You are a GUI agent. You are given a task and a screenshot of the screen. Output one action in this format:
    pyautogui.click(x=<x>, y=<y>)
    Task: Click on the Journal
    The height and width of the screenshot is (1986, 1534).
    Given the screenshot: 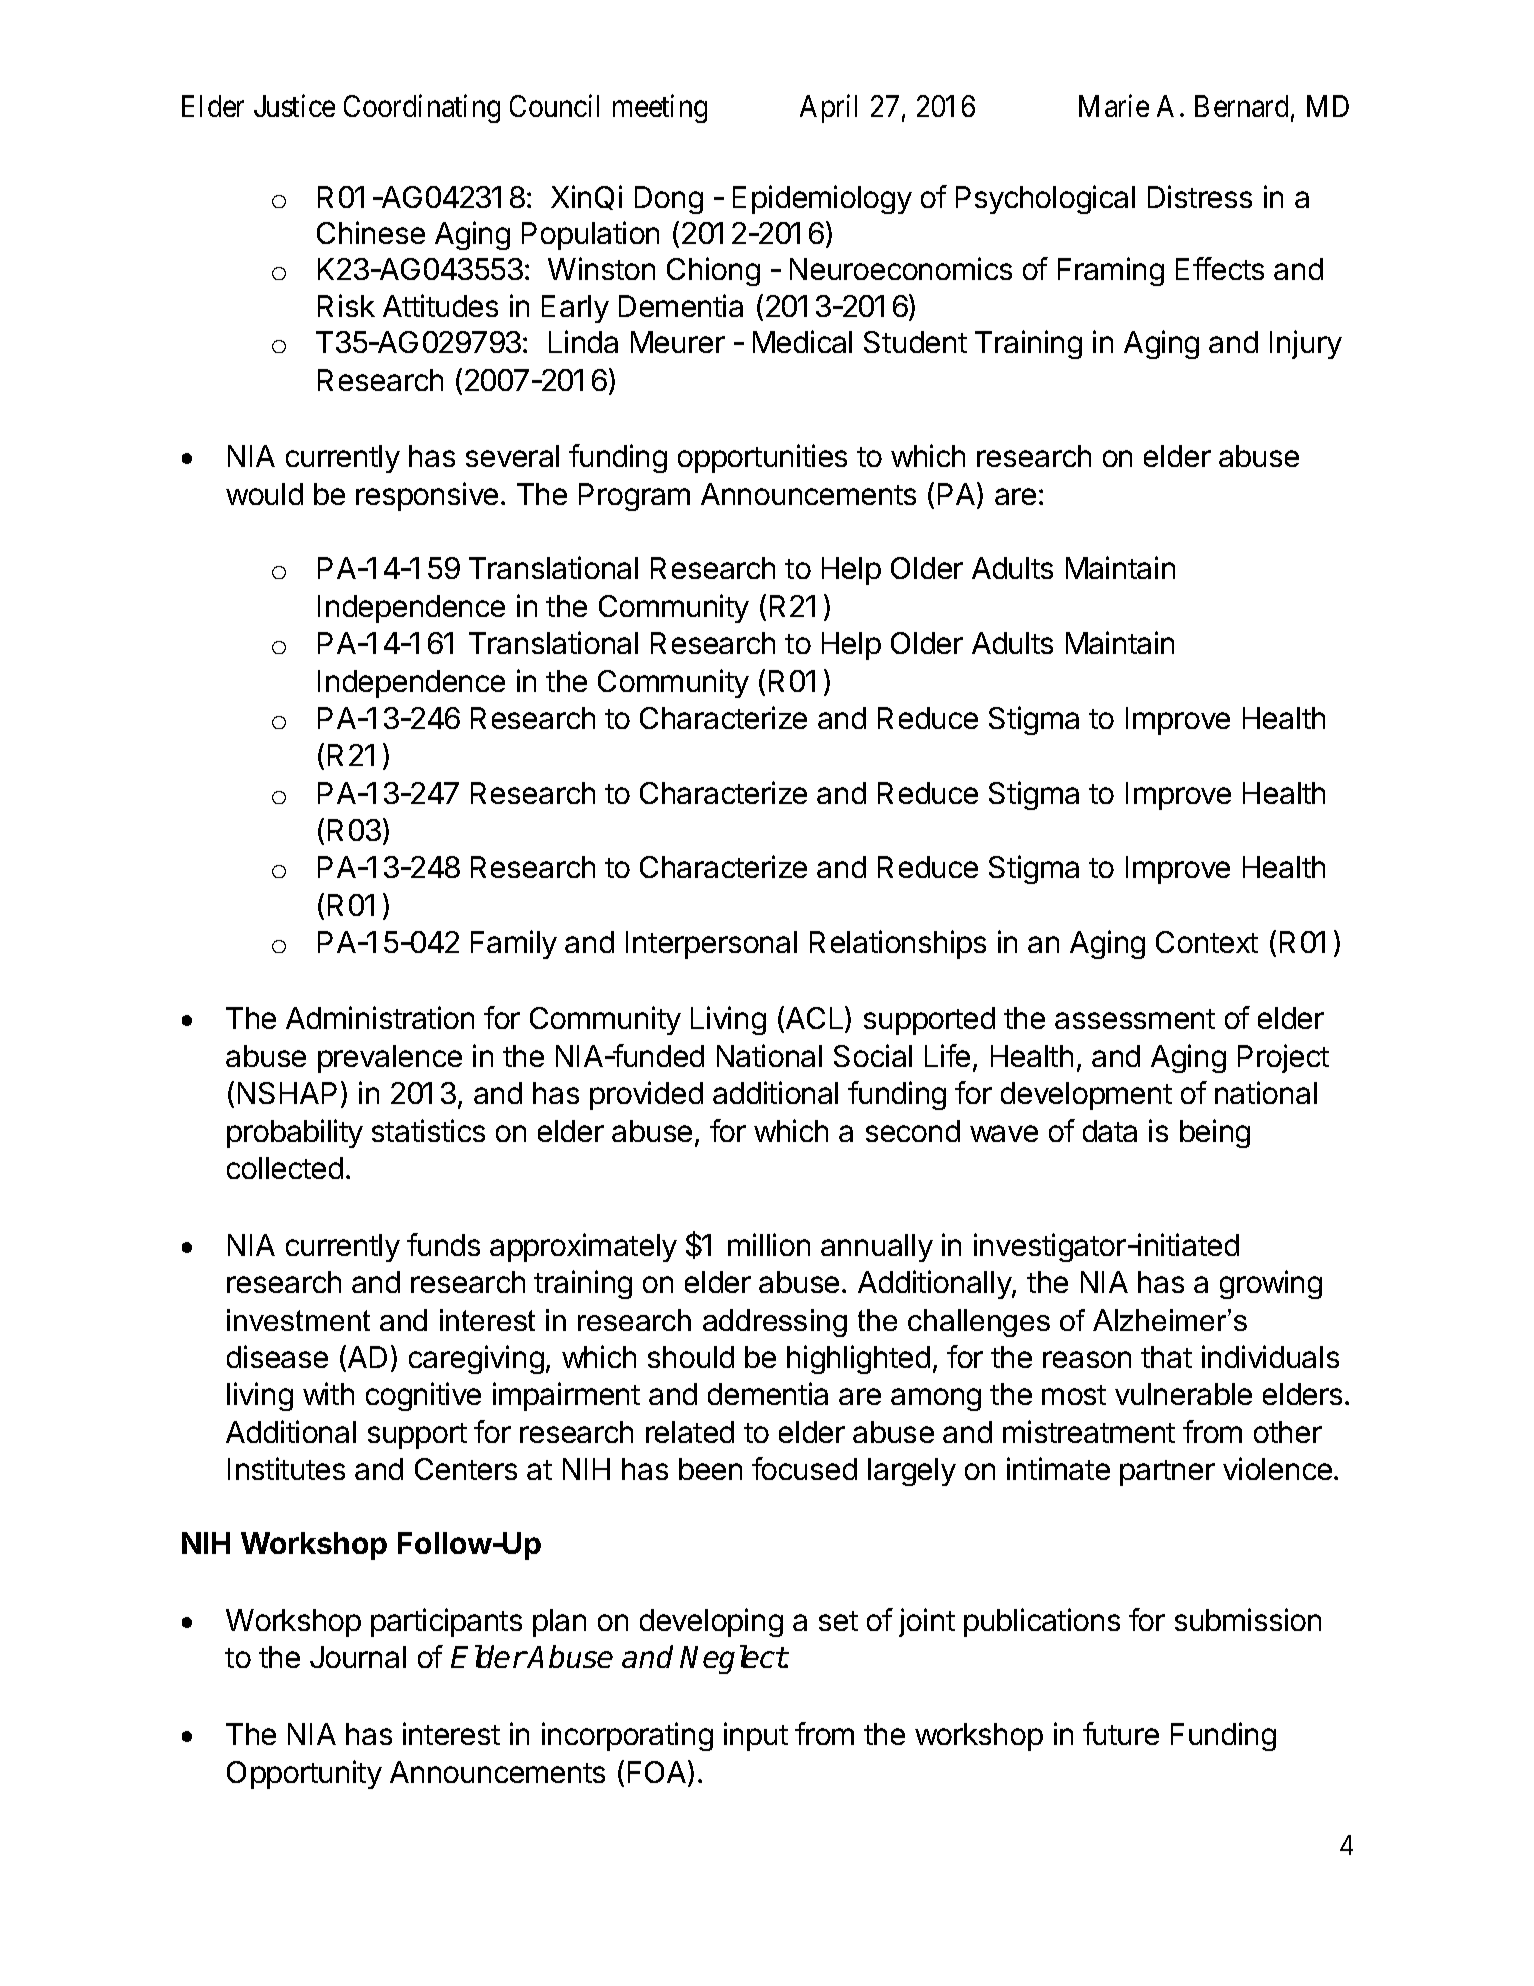 What is the action you would take?
    pyautogui.click(x=358, y=1657)
